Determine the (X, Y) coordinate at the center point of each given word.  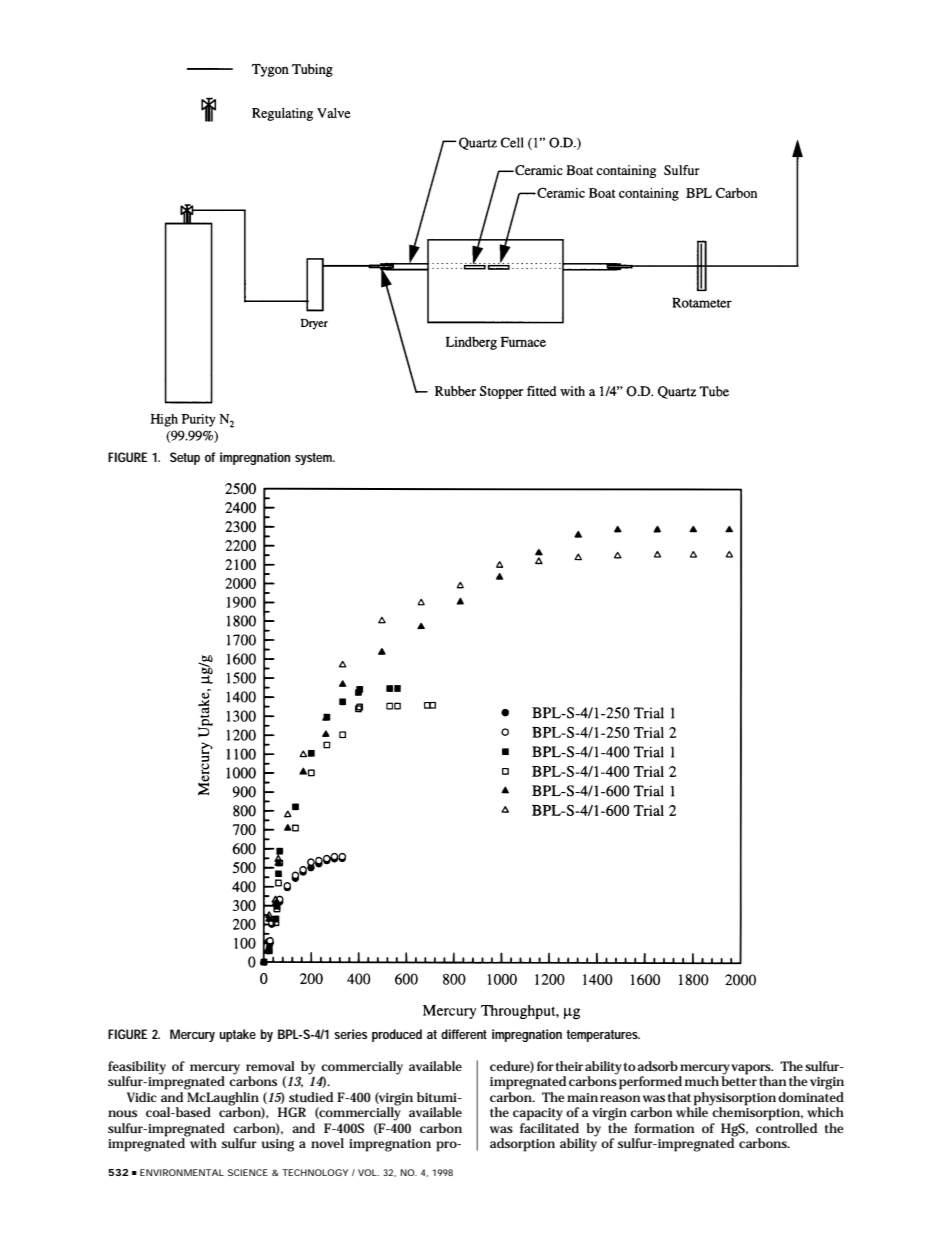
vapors (752, 1069)
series (351, 1034)
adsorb (657, 1066)
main (582, 1097)
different (464, 1034)
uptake (237, 1035)
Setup (185, 458)
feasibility (137, 1068)
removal (270, 1066)
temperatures (603, 1036)
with (202, 1142)
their (569, 1066)
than (772, 1081)
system (315, 459)
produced (397, 1035)
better (739, 1080)
